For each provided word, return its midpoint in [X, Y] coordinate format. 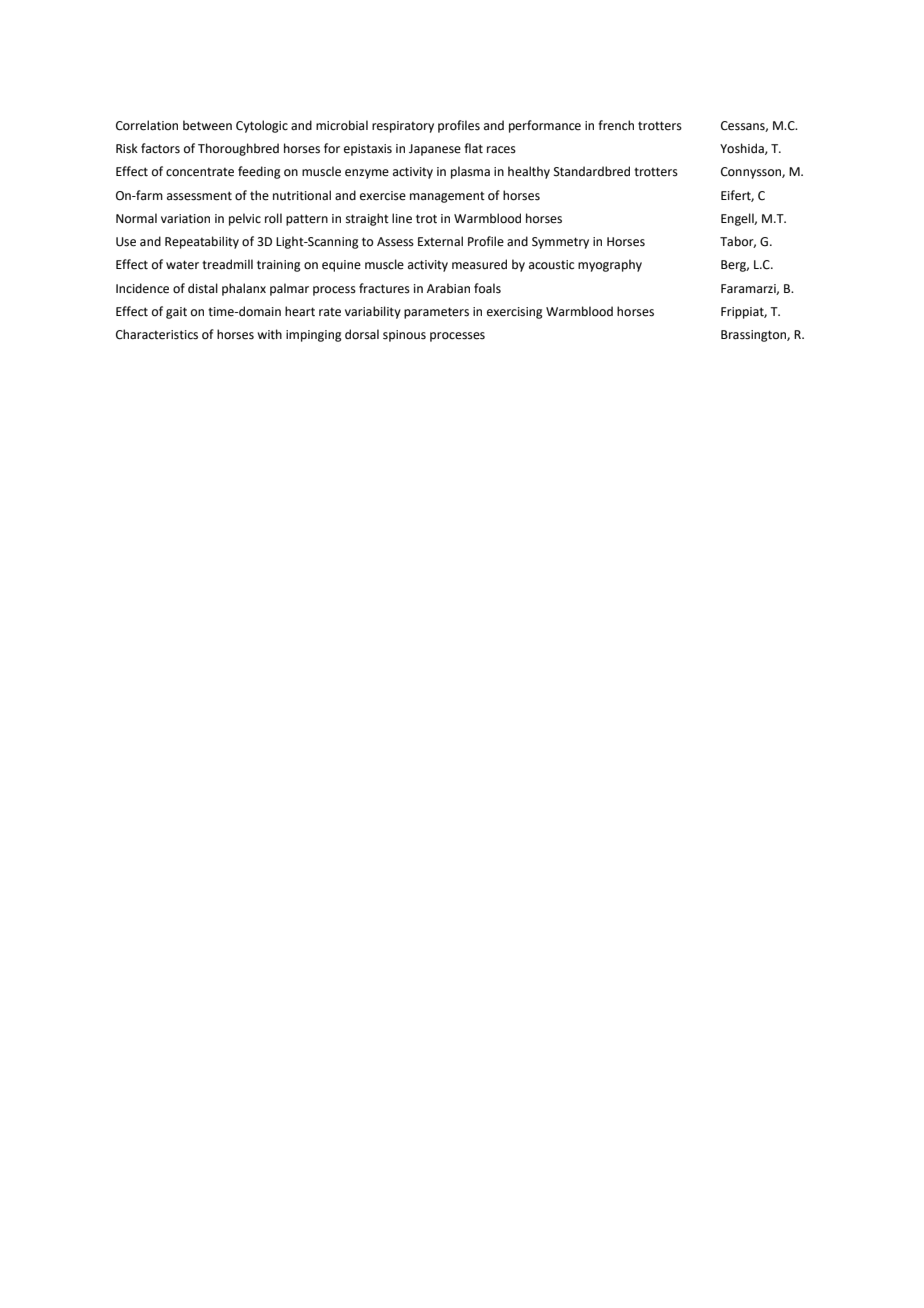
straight [367, 219]
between [207, 125]
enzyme [367, 174]
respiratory [403, 127]
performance [545, 126]
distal [203, 288]
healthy [529, 172]
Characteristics [157, 334]
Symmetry [560, 243]
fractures [384, 288]
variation [185, 219]
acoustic [551, 265]
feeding [259, 172]
